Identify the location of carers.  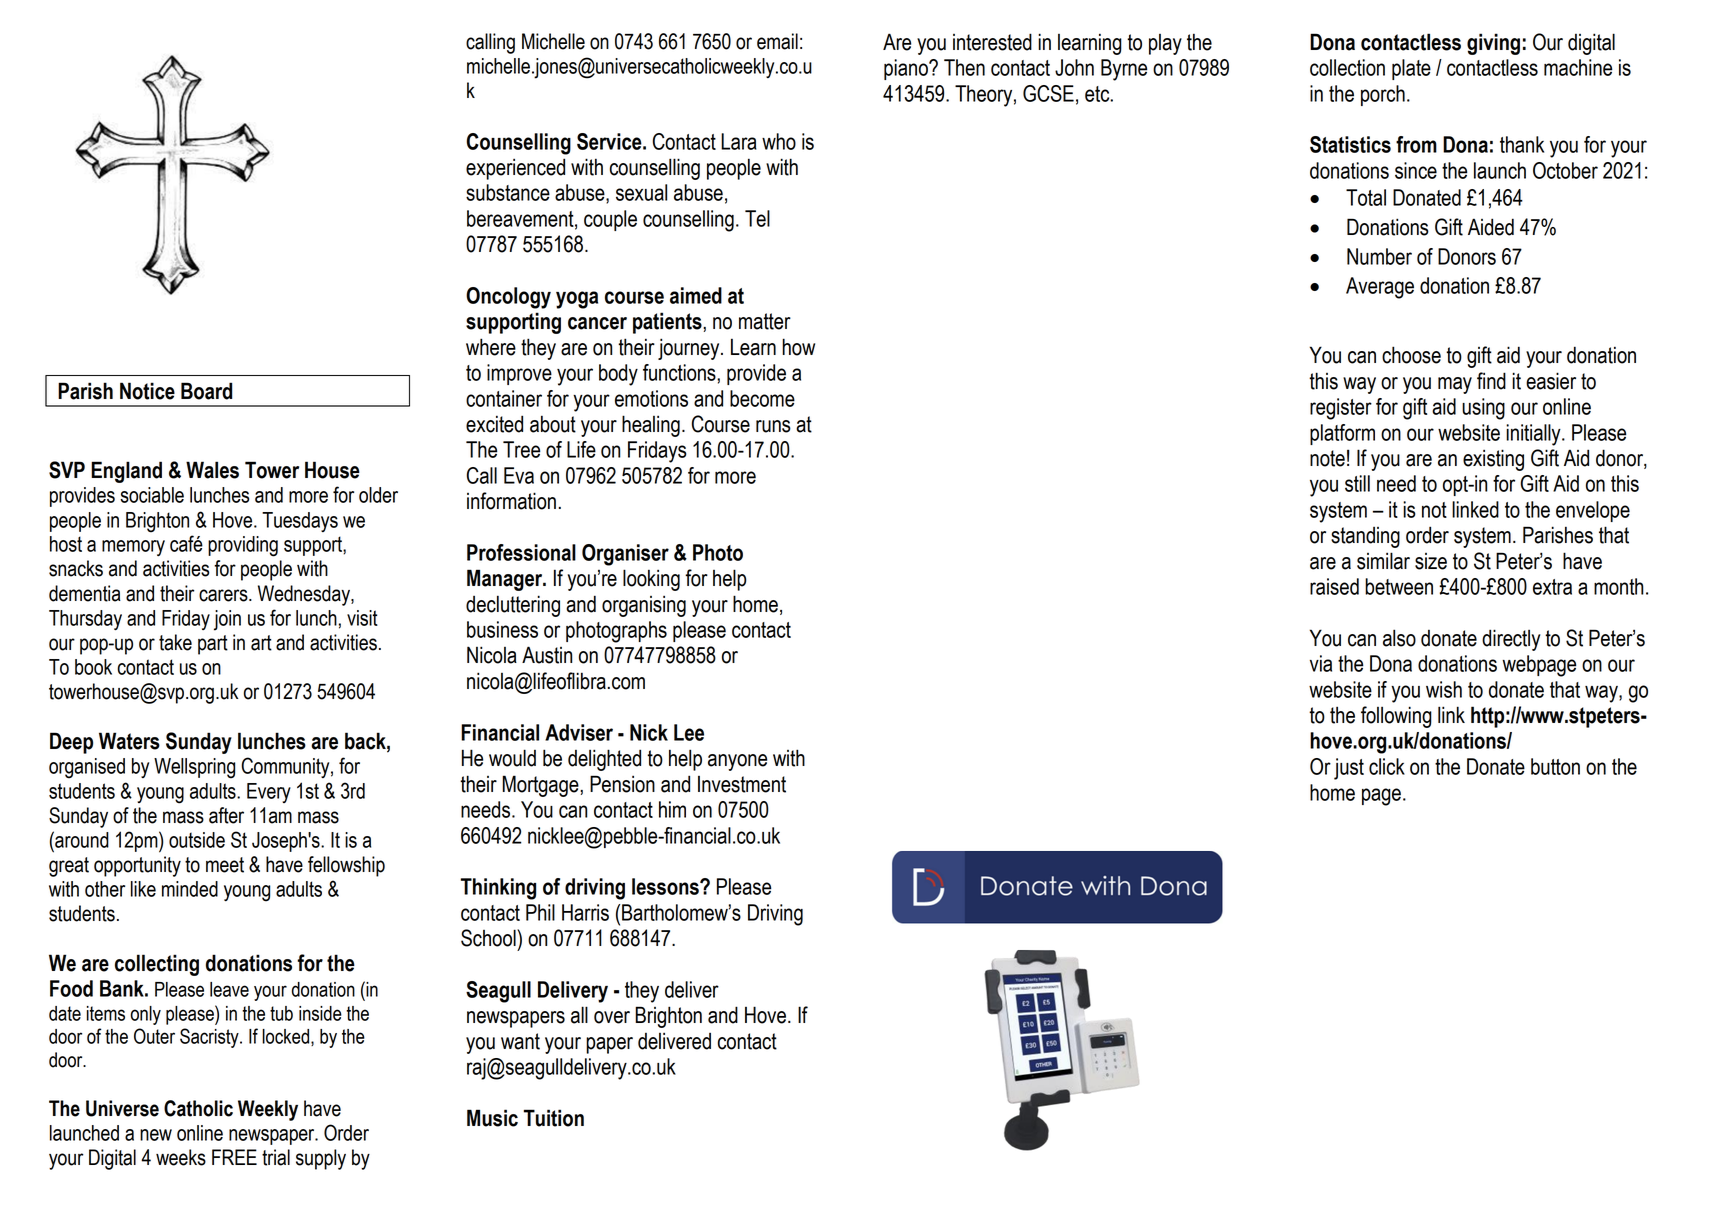
(224, 595).
